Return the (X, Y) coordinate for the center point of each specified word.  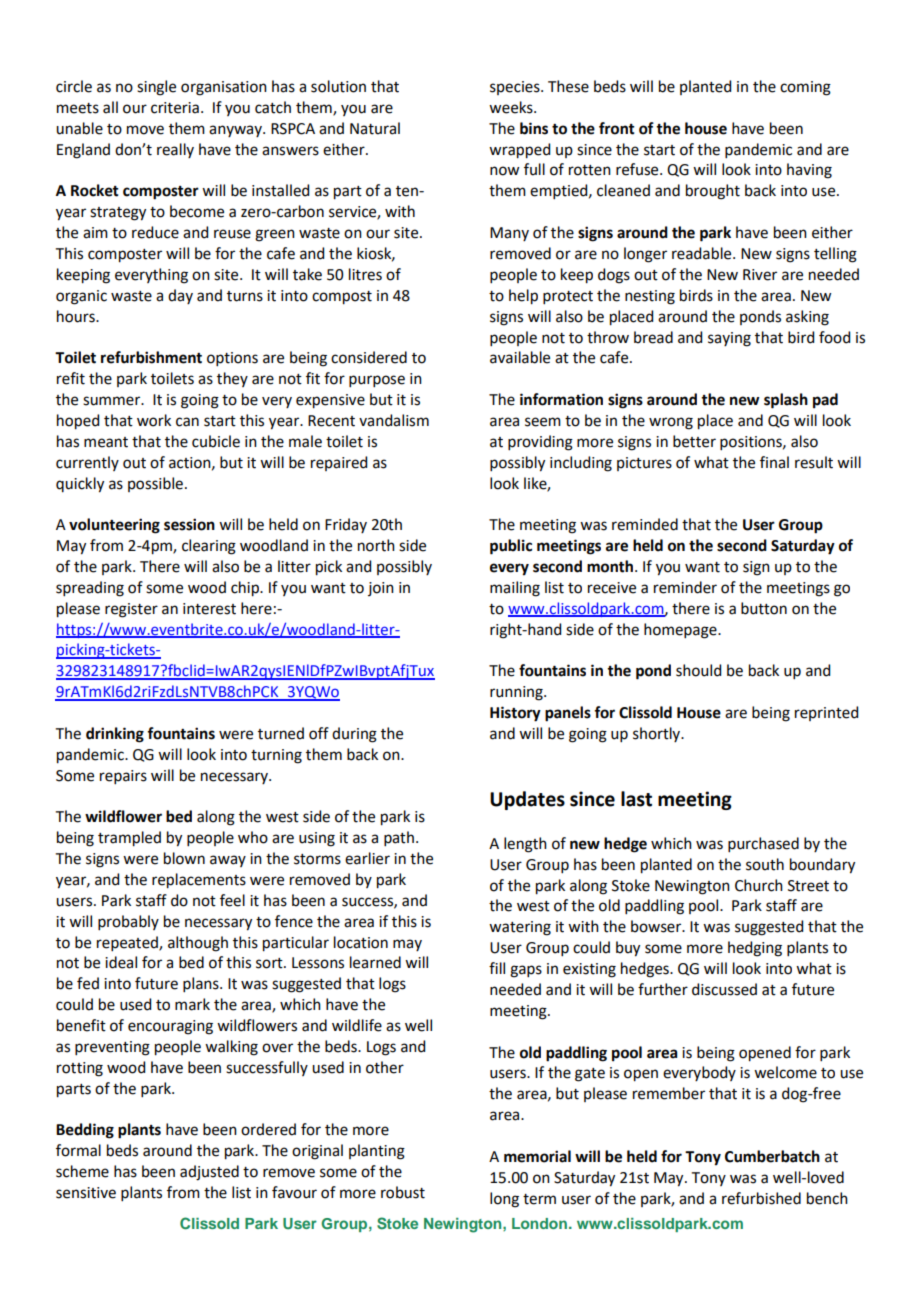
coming (805, 88)
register (131, 610)
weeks (512, 107)
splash (786, 401)
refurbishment (151, 357)
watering (520, 928)
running (517, 693)
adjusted (209, 1173)
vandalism (394, 420)
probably (128, 922)
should (698, 670)
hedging (755, 949)
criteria (175, 108)
